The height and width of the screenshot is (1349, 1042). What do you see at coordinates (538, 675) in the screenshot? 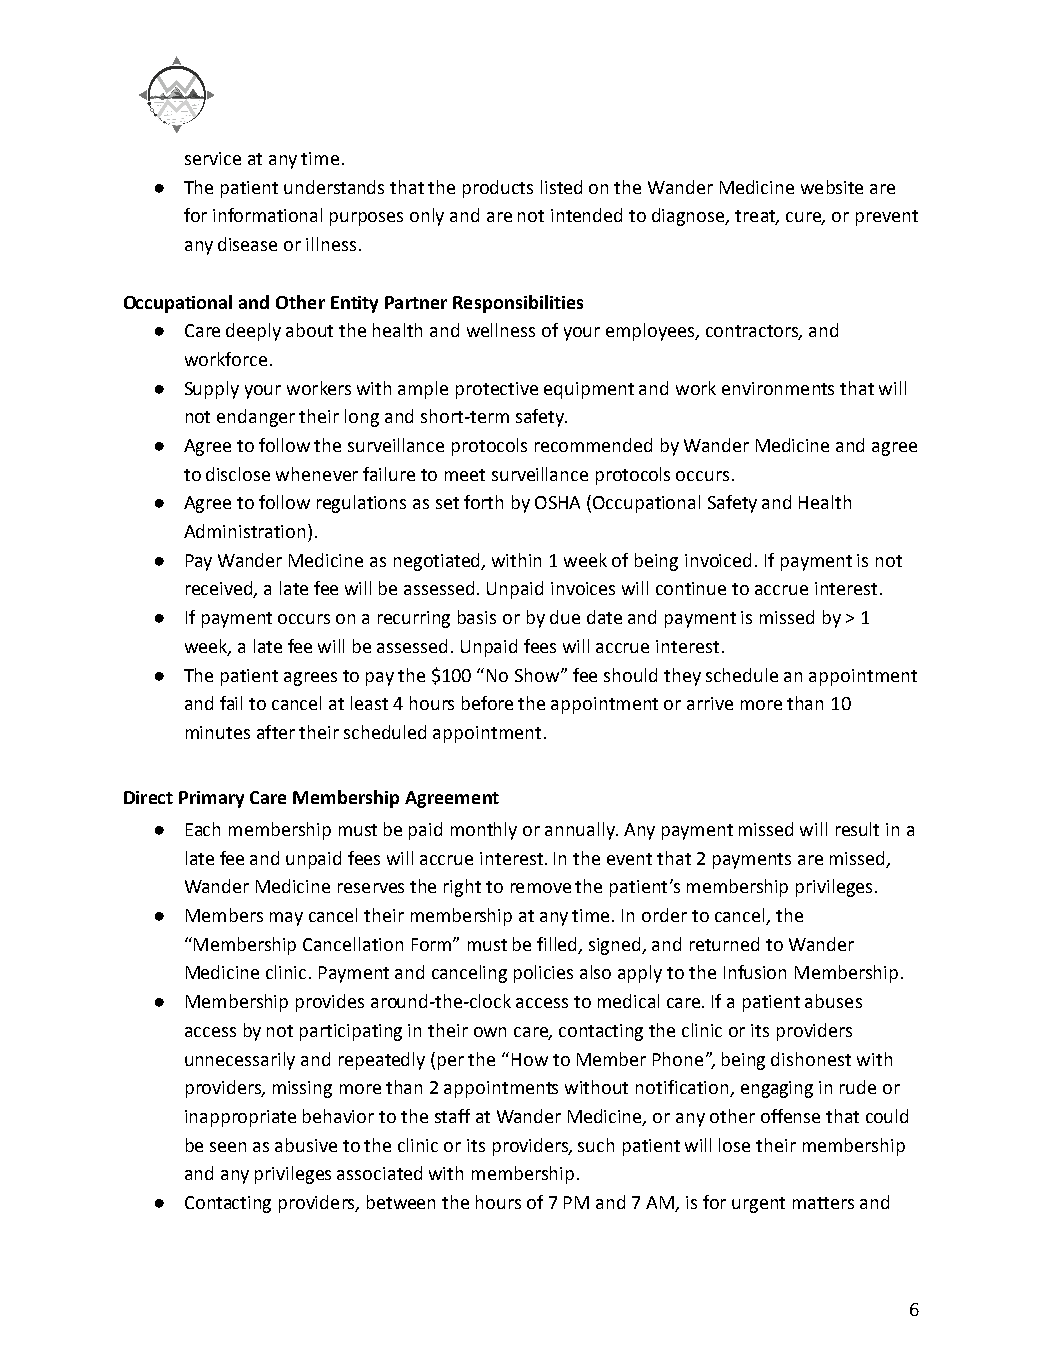
I see `Show` at bounding box center [538, 675].
